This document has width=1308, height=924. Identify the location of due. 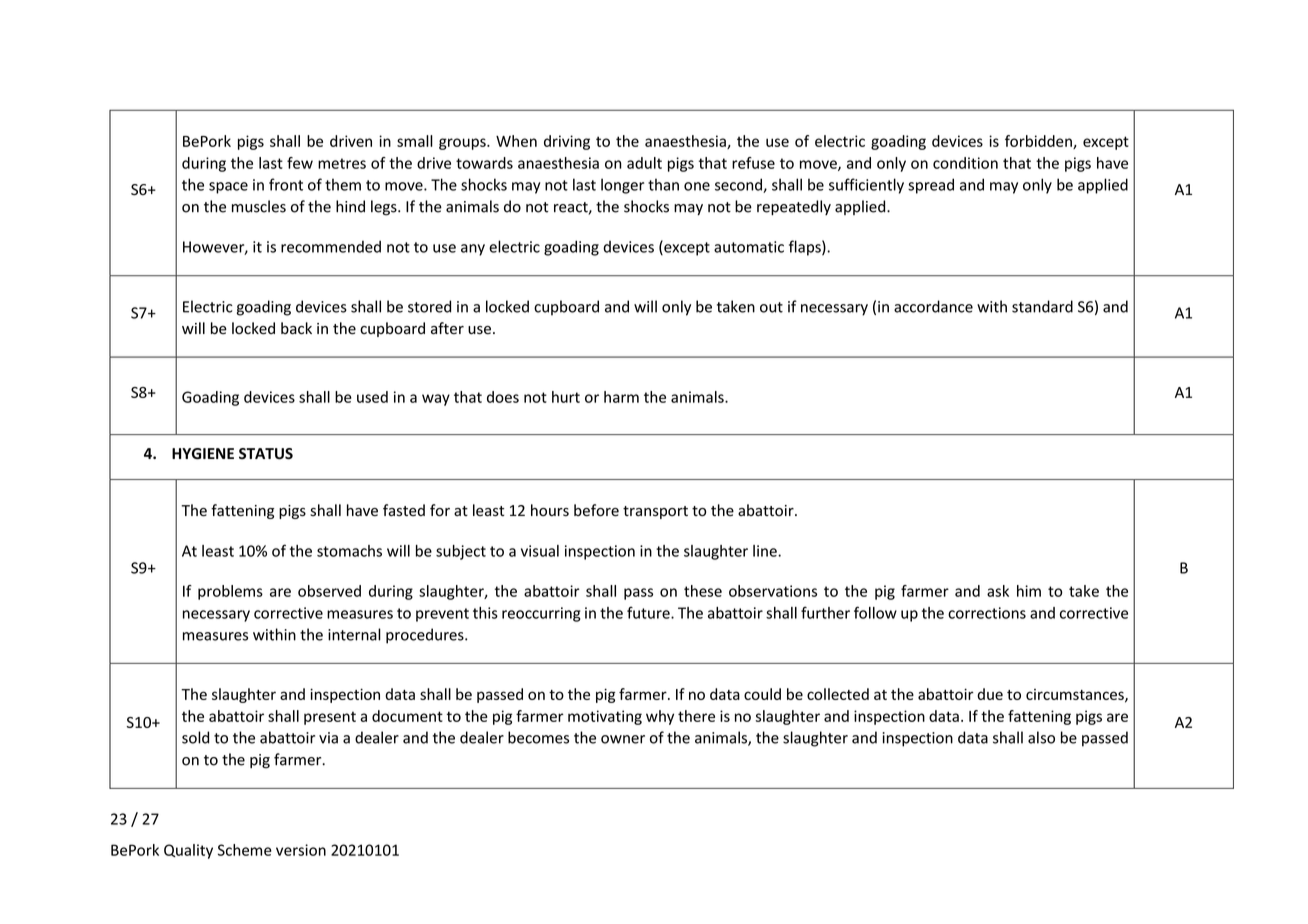
(990, 694).
